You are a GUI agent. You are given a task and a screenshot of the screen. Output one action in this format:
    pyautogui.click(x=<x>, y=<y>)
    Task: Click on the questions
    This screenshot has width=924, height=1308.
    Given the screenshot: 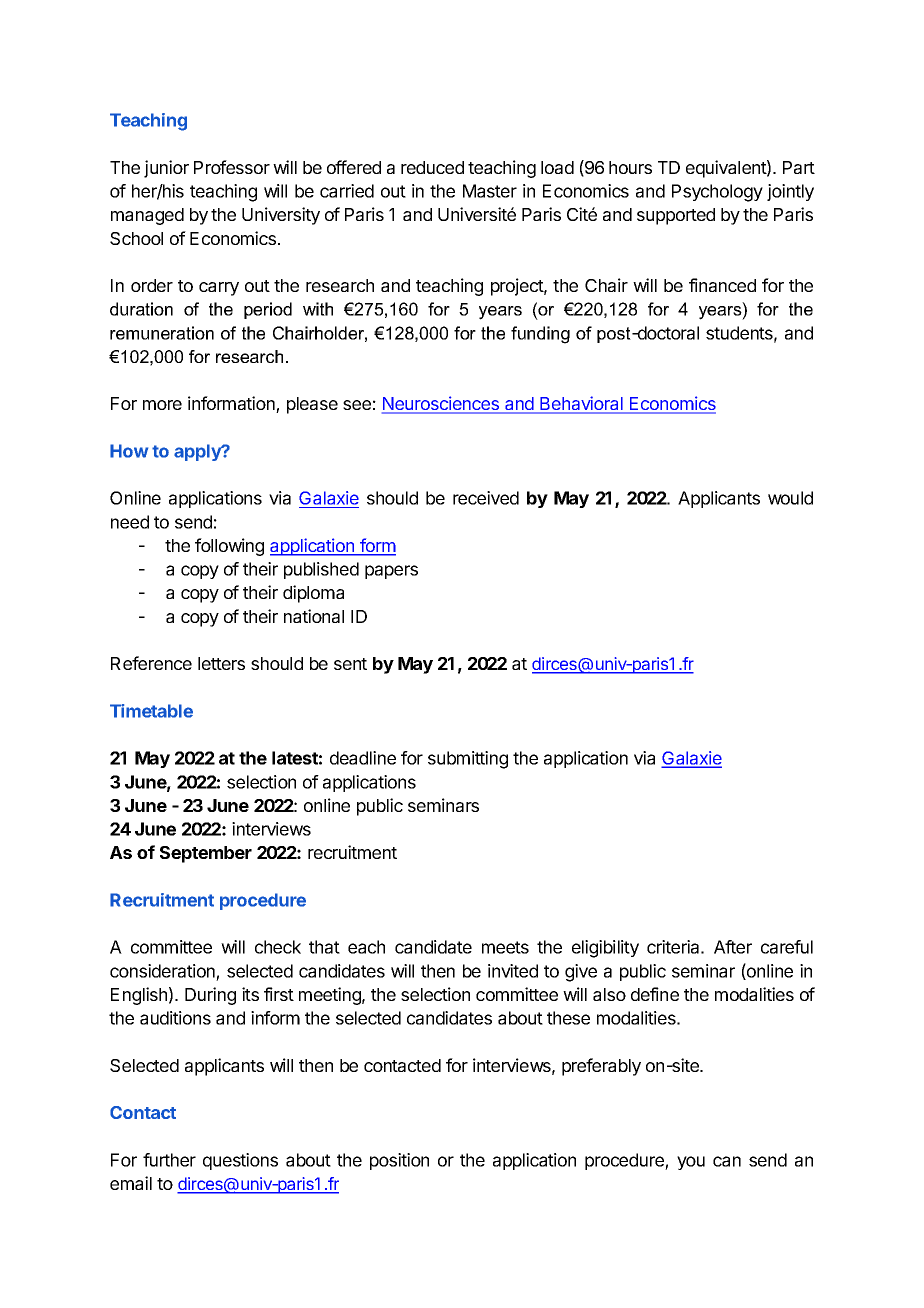 What is the action you would take?
    pyautogui.click(x=240, y=1161)
